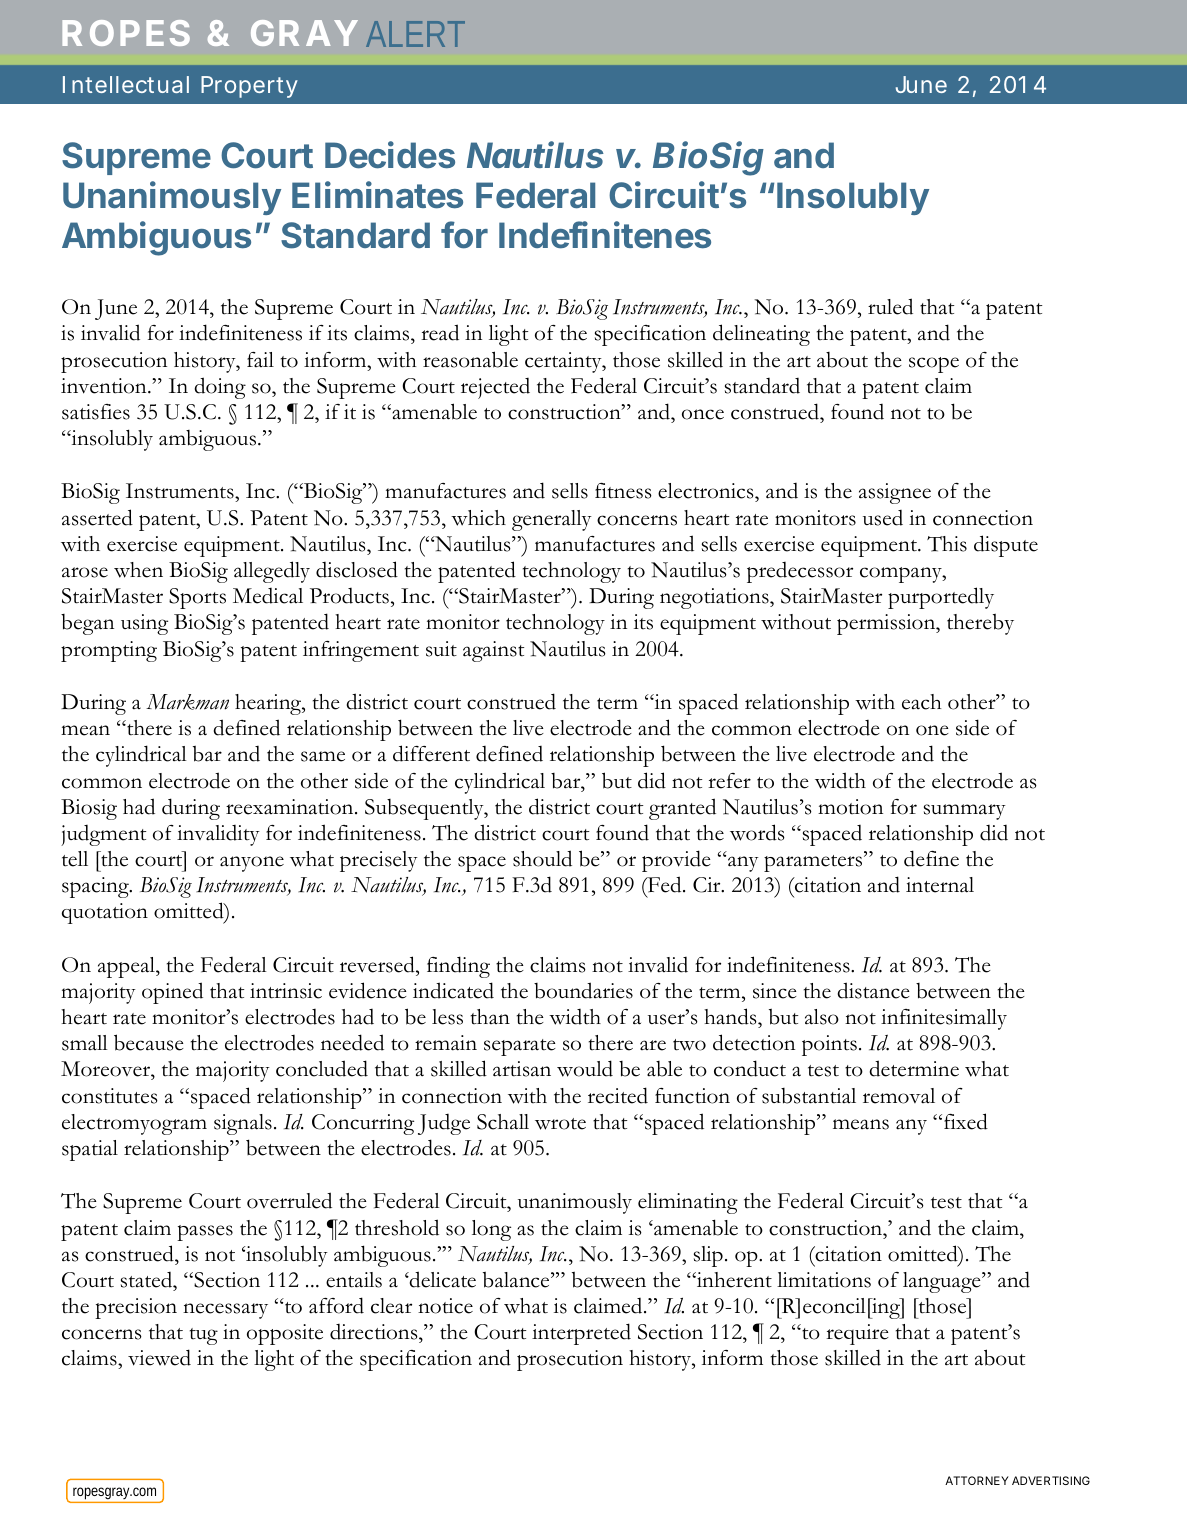  I want to click on Markman, so click(187, 702).
